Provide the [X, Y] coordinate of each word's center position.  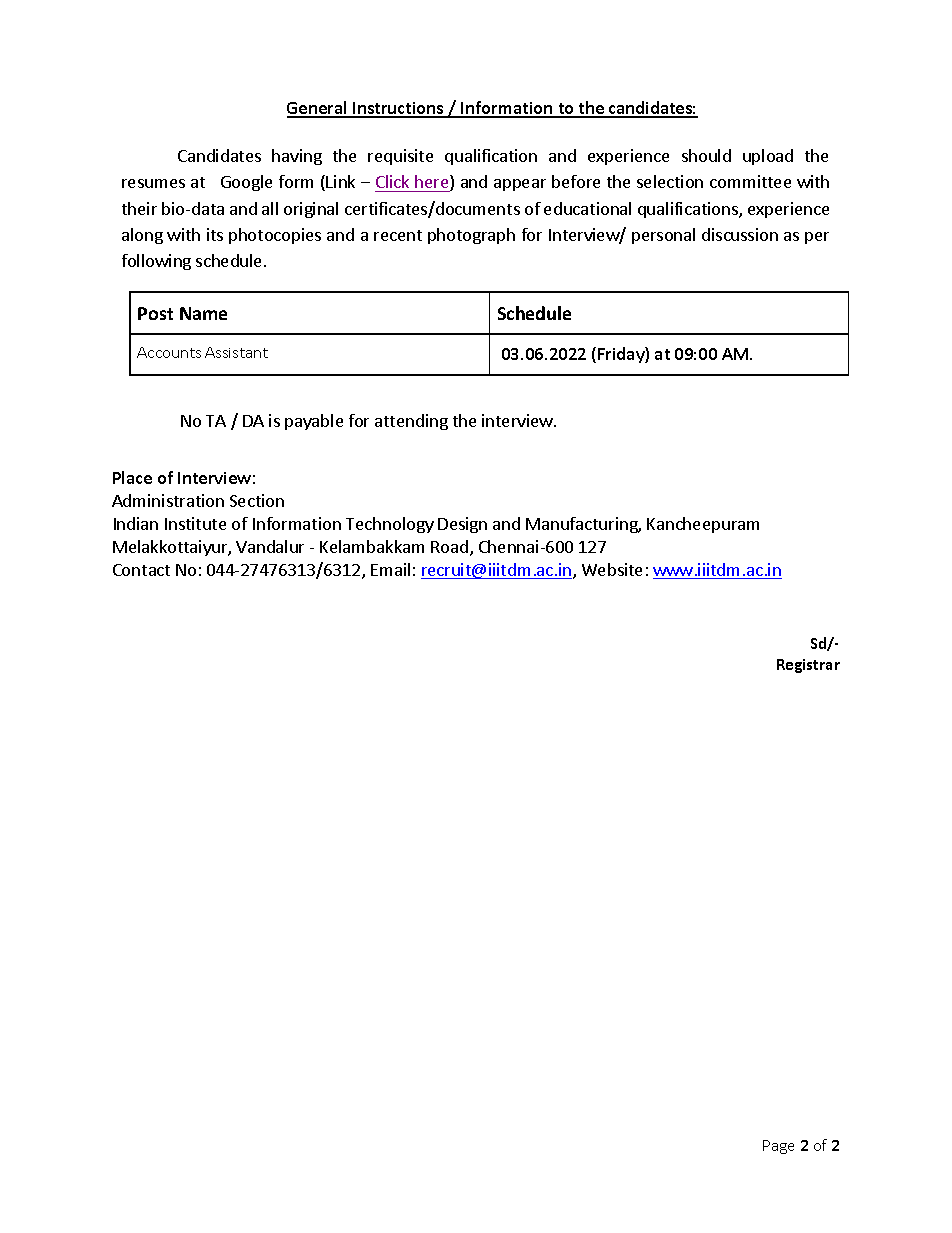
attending [411, 422]
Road [449, 546]
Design [462, 525]
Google [246, 183]
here [432, 183]
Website [612, 569]
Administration [168, 500]
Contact [141, 570]
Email [390, 569]
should [706, 155]
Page [778, 1147]
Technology [390, 525]
